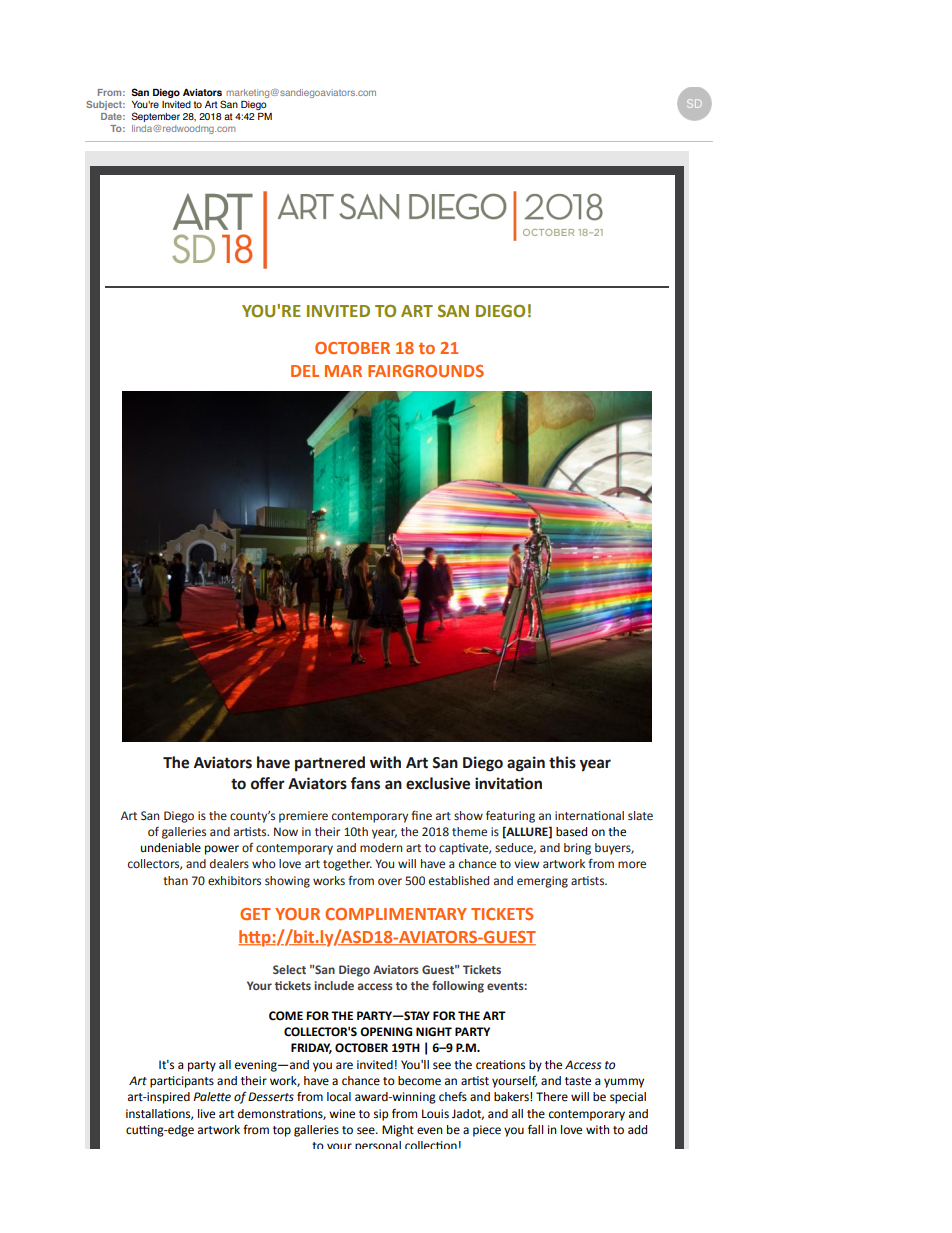 The width and height of the screenshot is (952, 1233). I want to click on DEL, so click(305, 371).
